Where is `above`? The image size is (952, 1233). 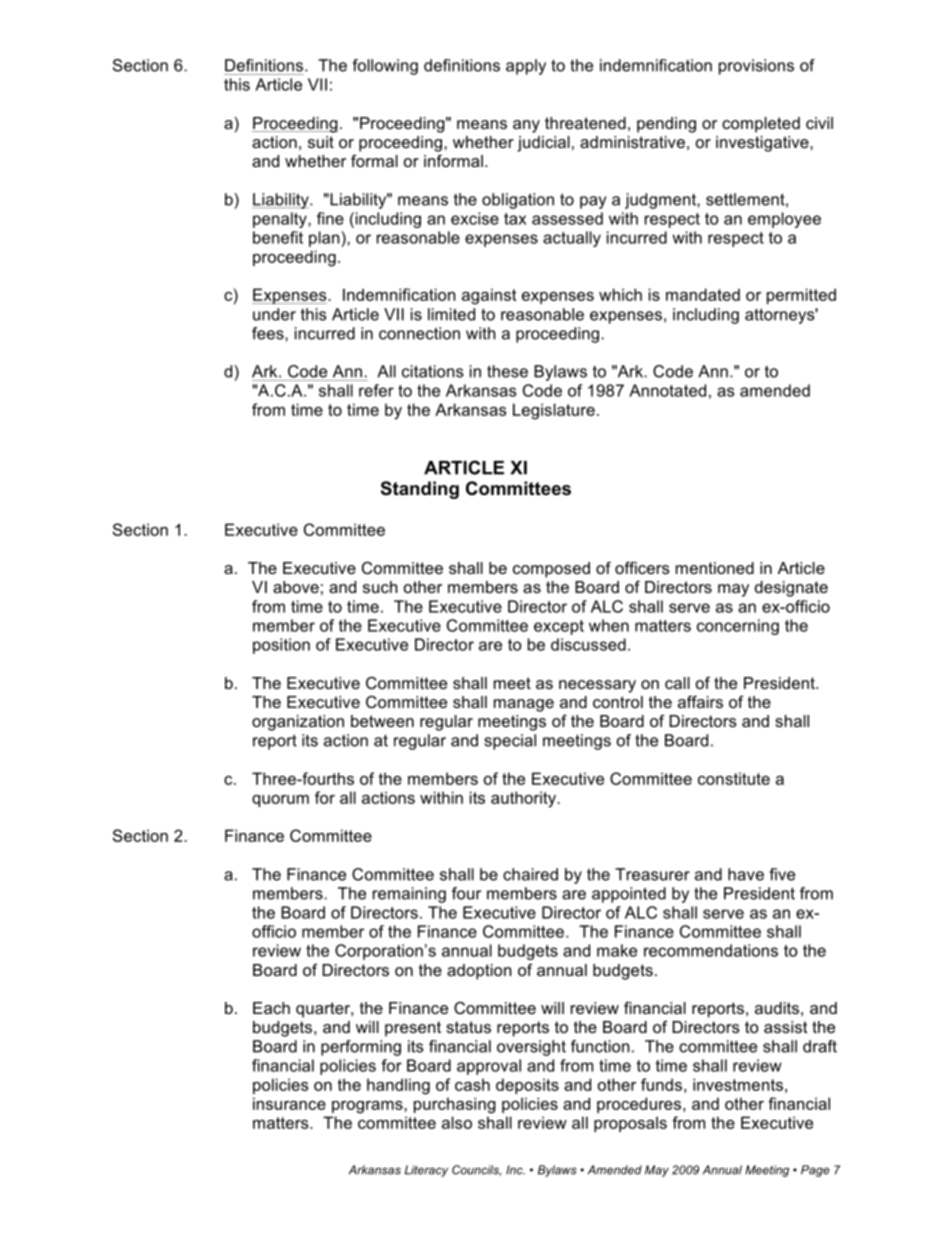
above is located at coordinates (296, 587).
